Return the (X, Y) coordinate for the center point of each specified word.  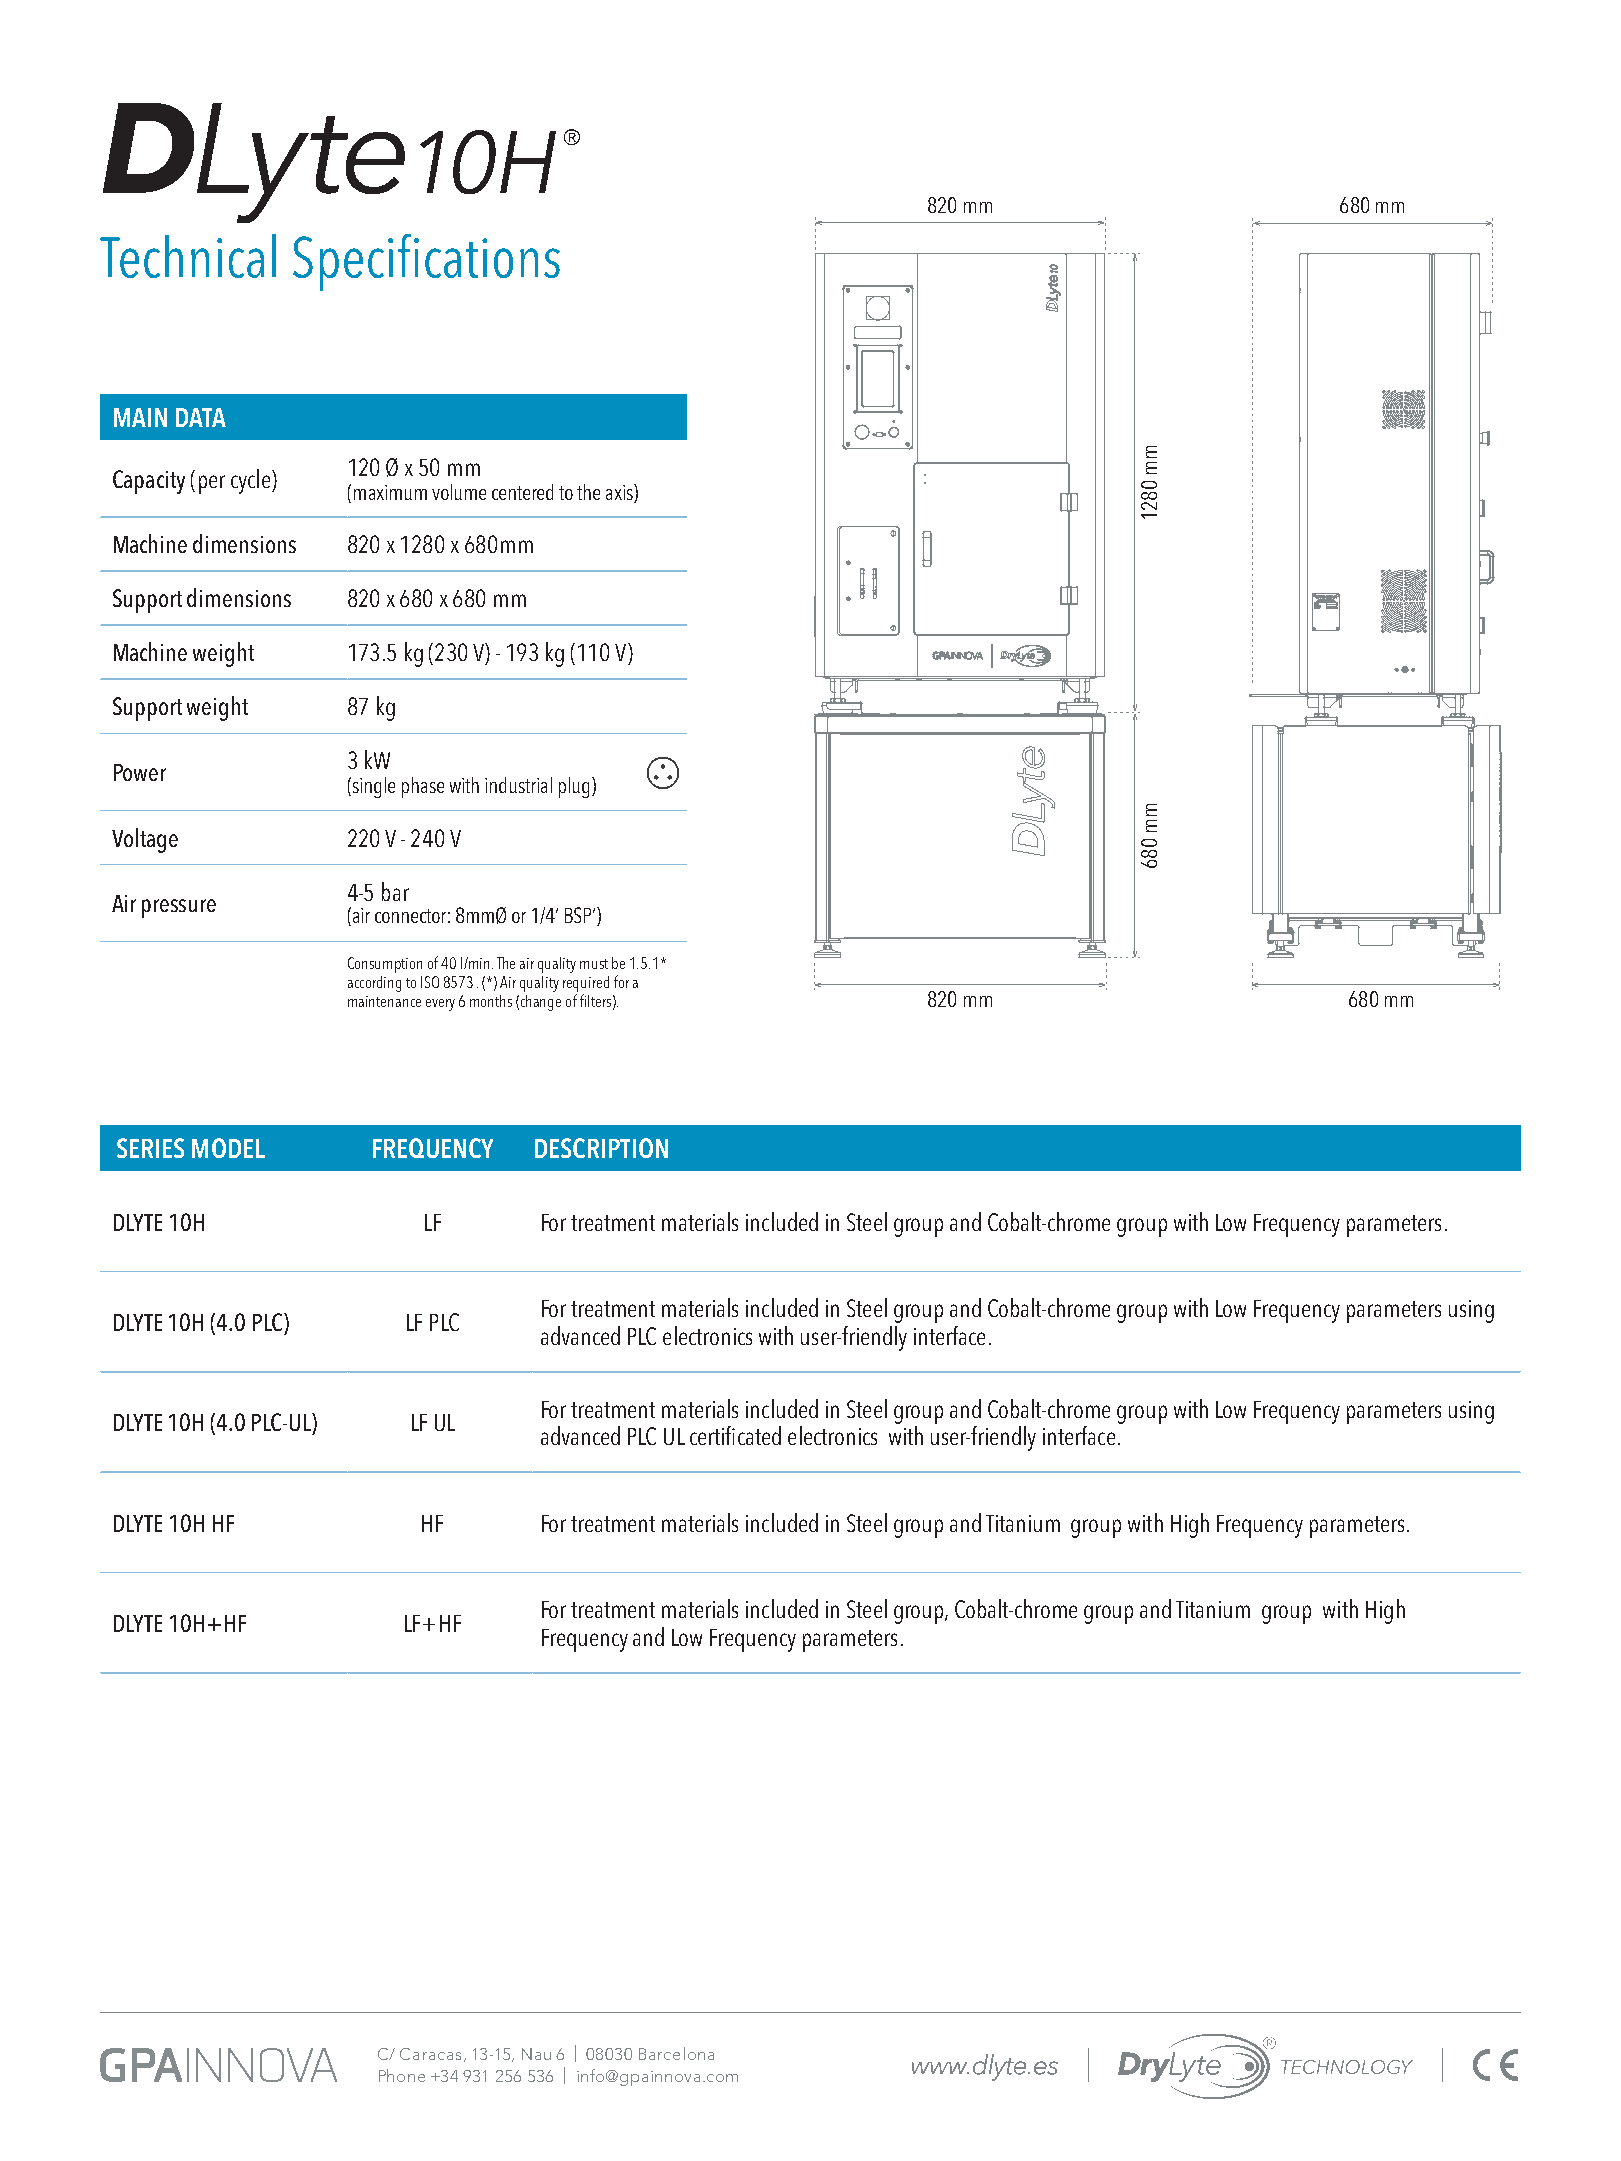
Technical (188, 256)
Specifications (426, 262)
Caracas (430, 2054)
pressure (179, 908)
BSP (579, 915)
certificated (735, 1435)
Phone (402, 2075)
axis (620, 493)
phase (423, 787)
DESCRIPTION (601, 1148)
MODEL (228, 1148)
